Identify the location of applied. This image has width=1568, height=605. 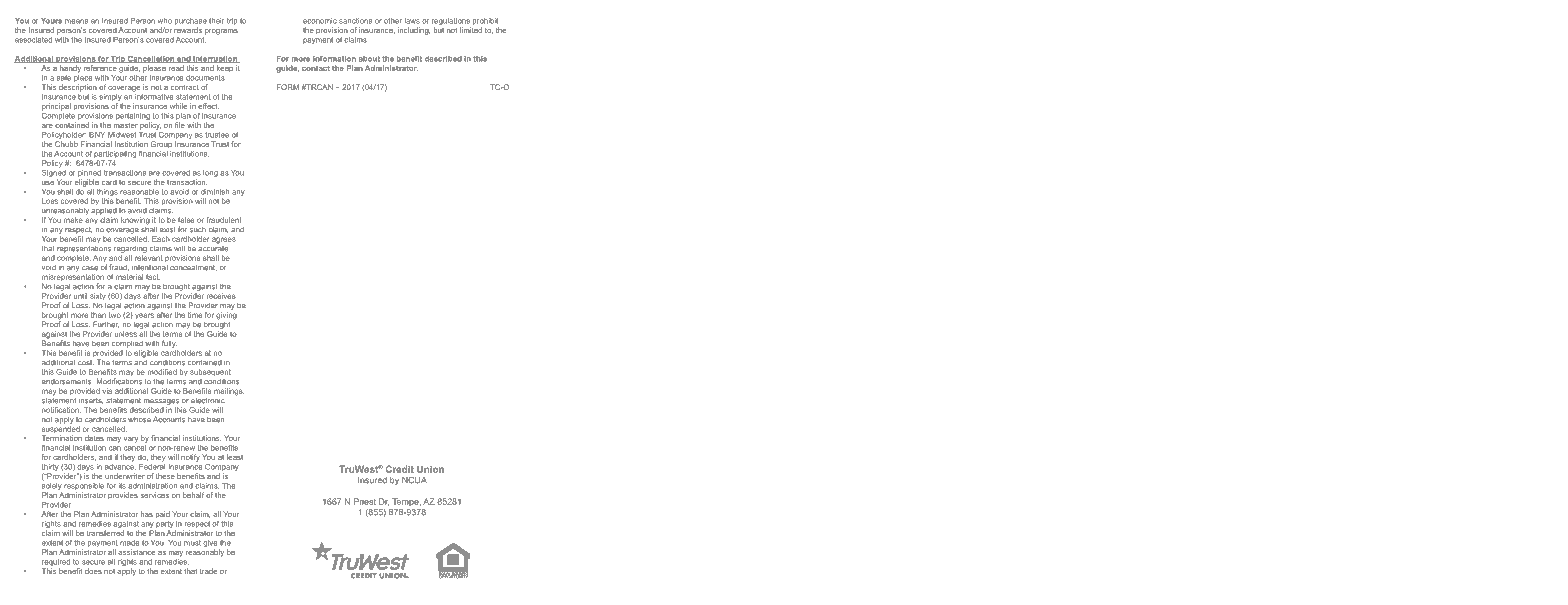
(104, 210).
